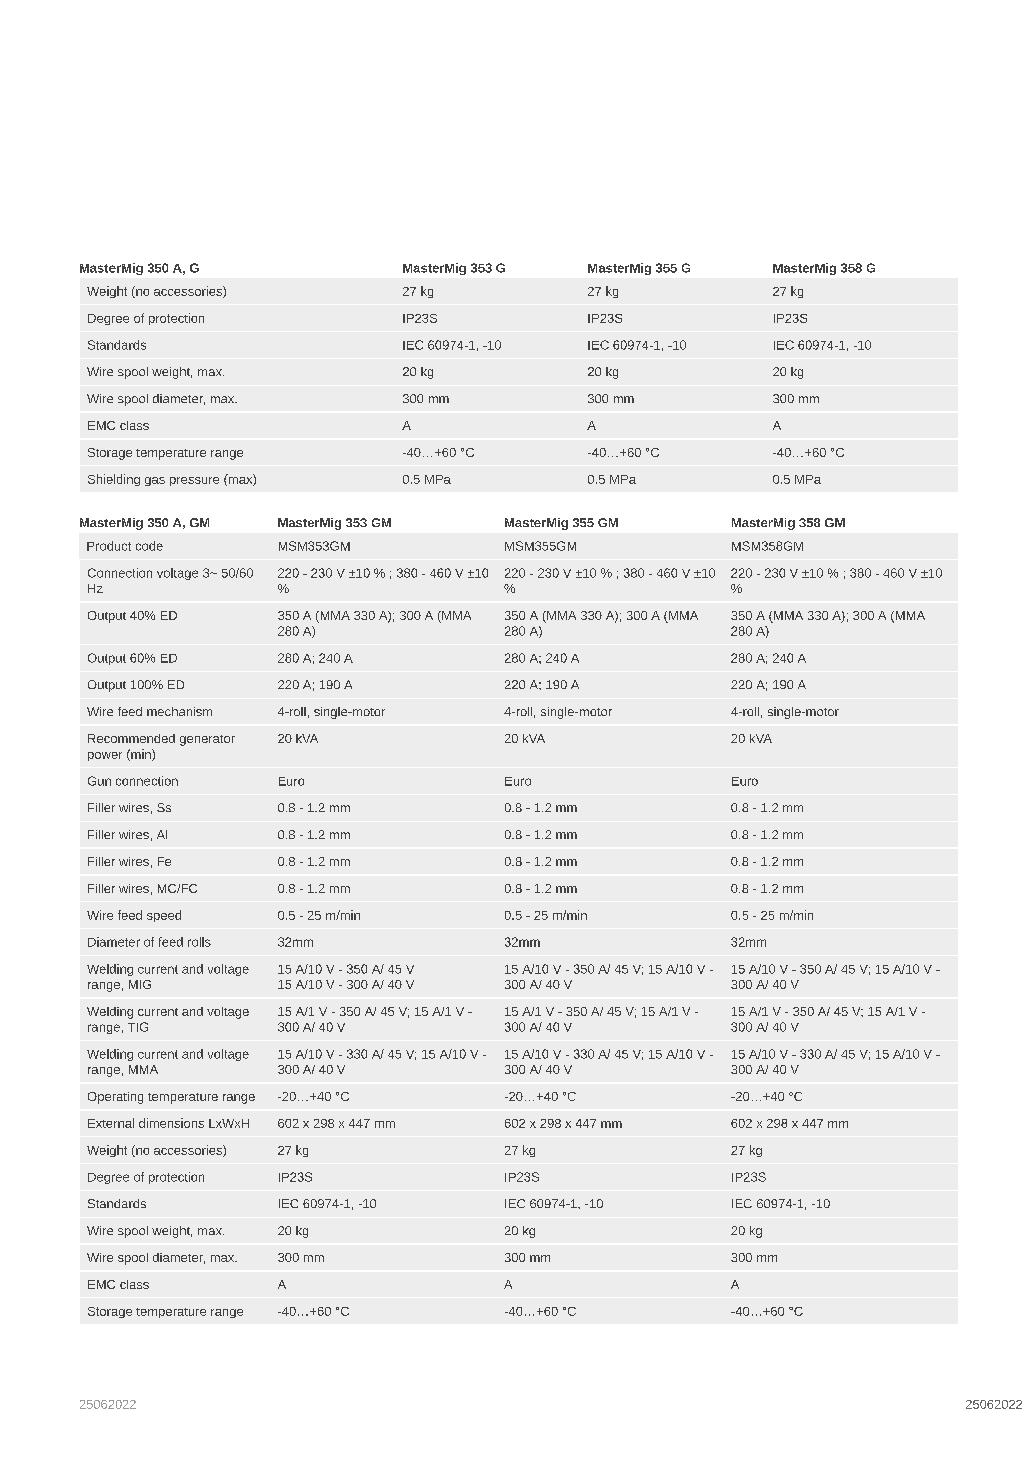  What do you see at coordinates (131, 738) in the screenshot?
I see `Recommended` at bounding box center [131, 738].
